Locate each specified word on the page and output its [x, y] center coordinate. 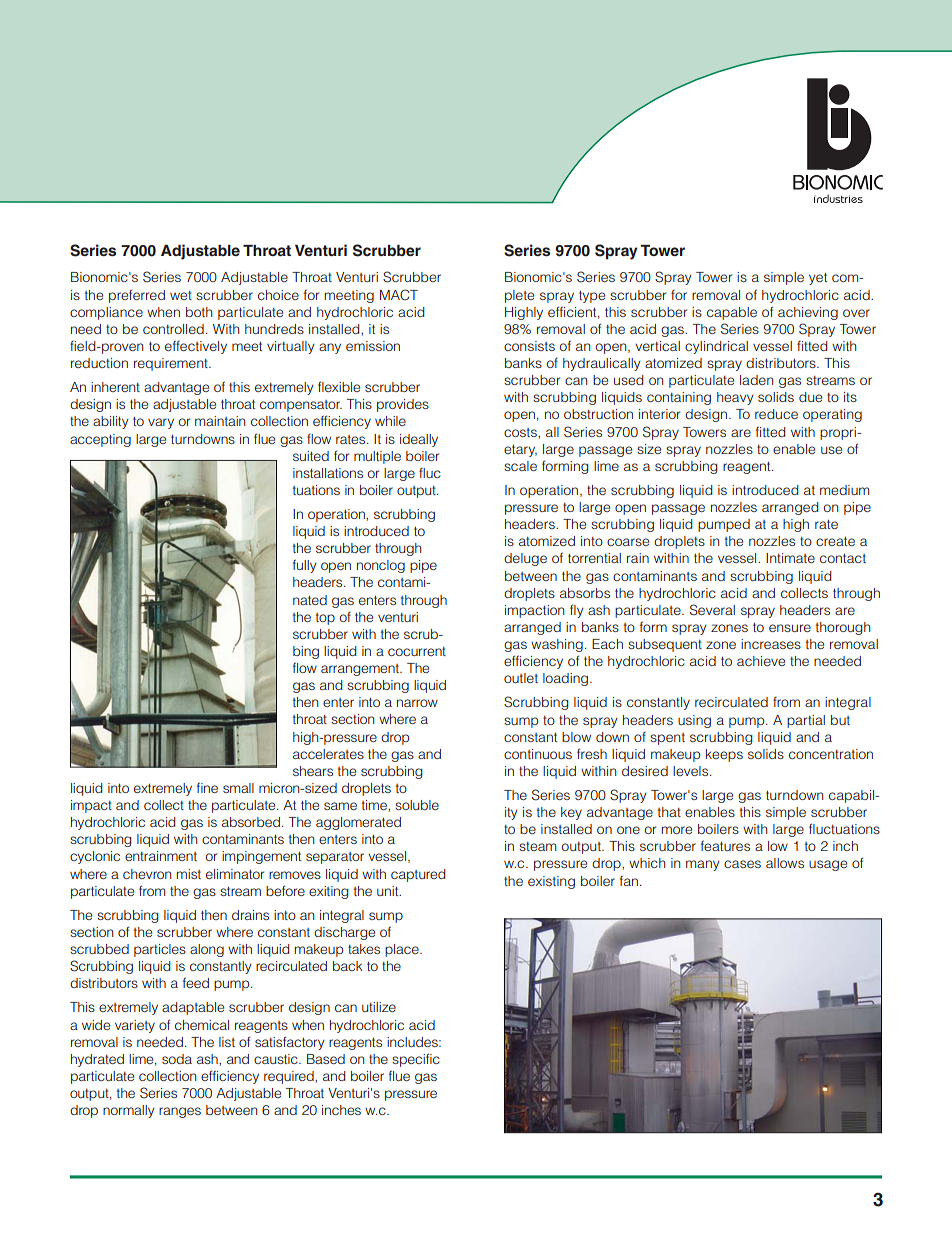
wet [181, 295]
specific [416, 1060]
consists [529, 346]
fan [629, 880]
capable [732, 313]
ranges [180, 1112]
